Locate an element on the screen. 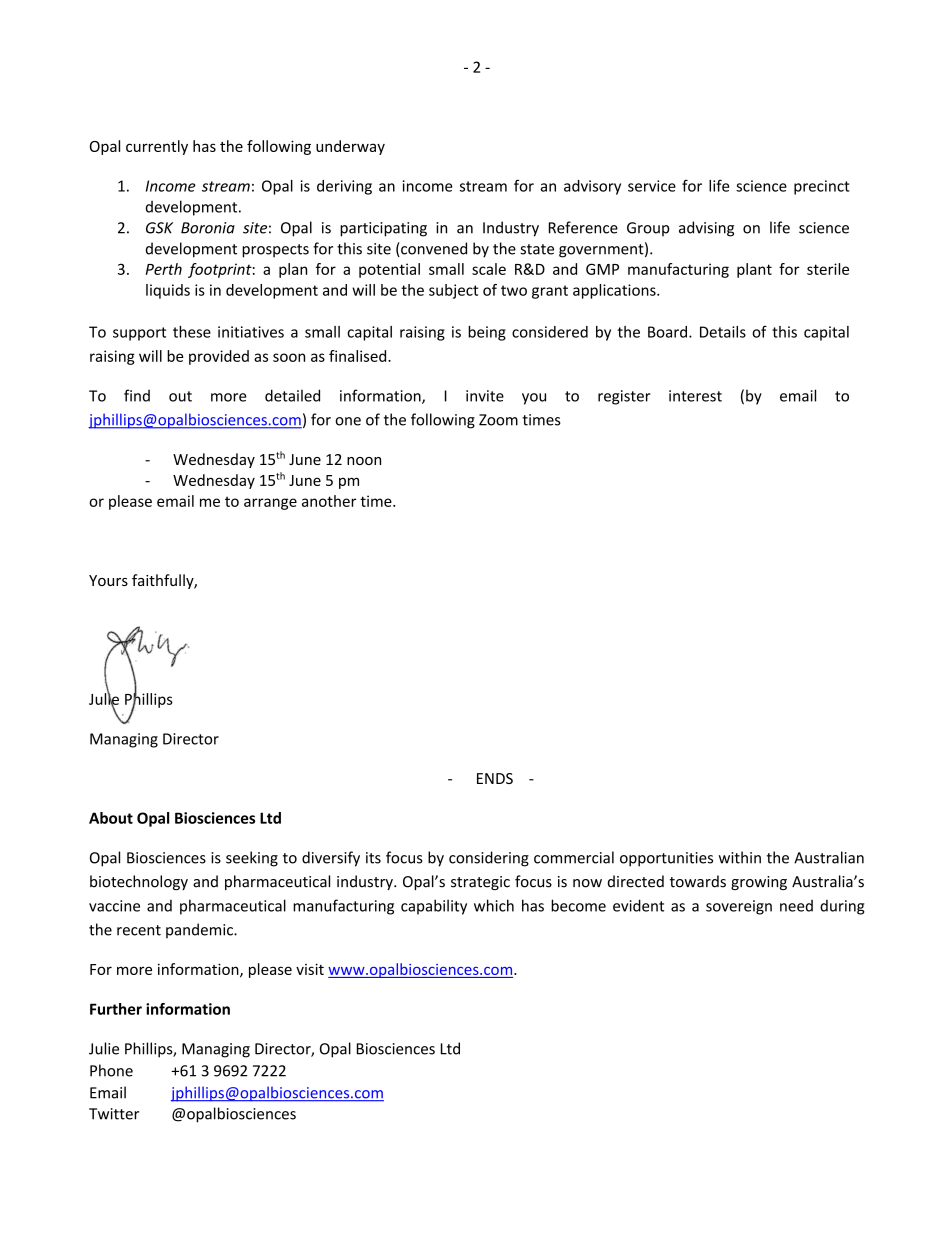 This screenshot has width=952, height=1233. About is located at coordinates (111, 818).
